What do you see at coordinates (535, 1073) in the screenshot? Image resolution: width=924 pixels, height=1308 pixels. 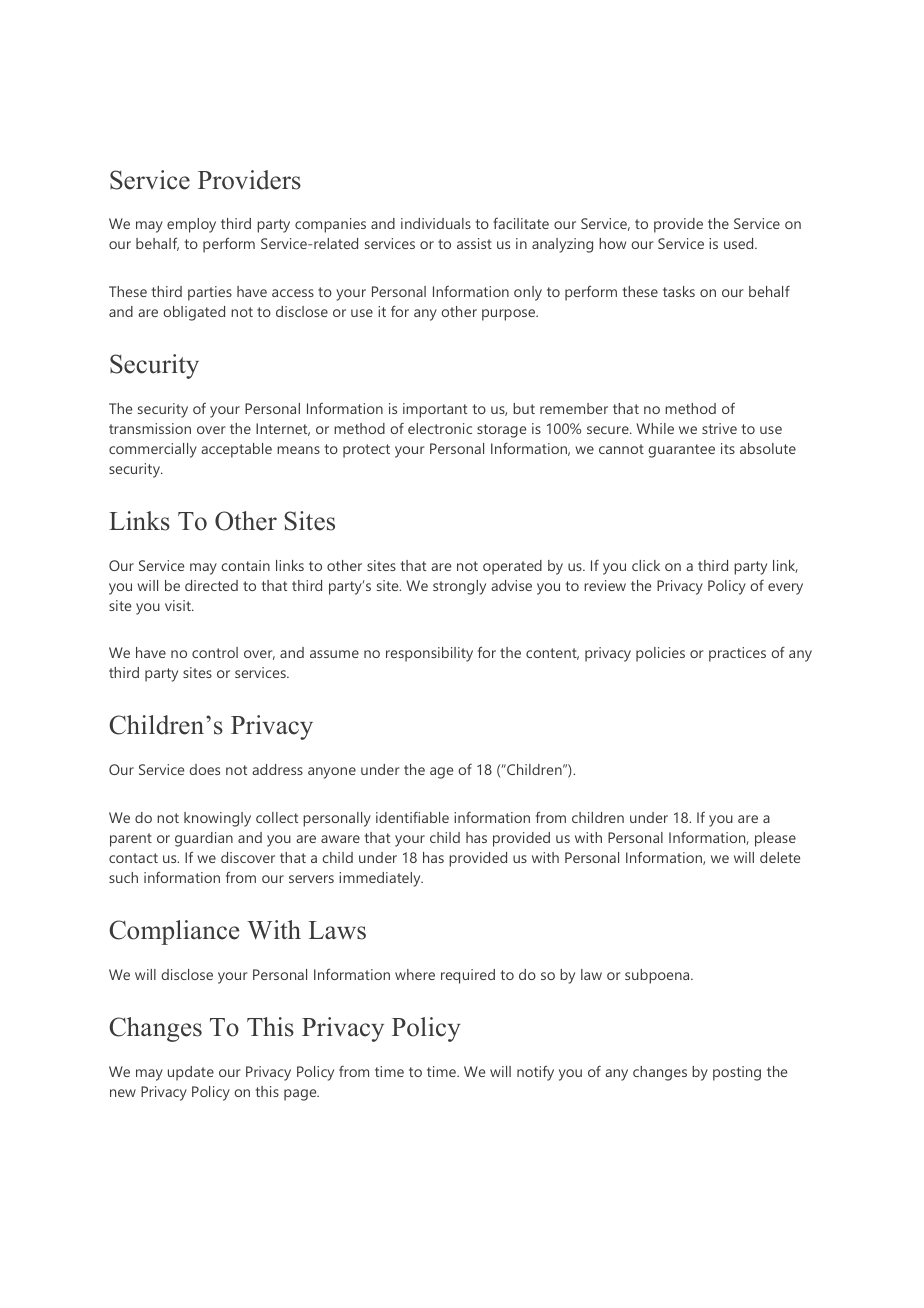 I see `notify` at bounding box center [535, 1073].
